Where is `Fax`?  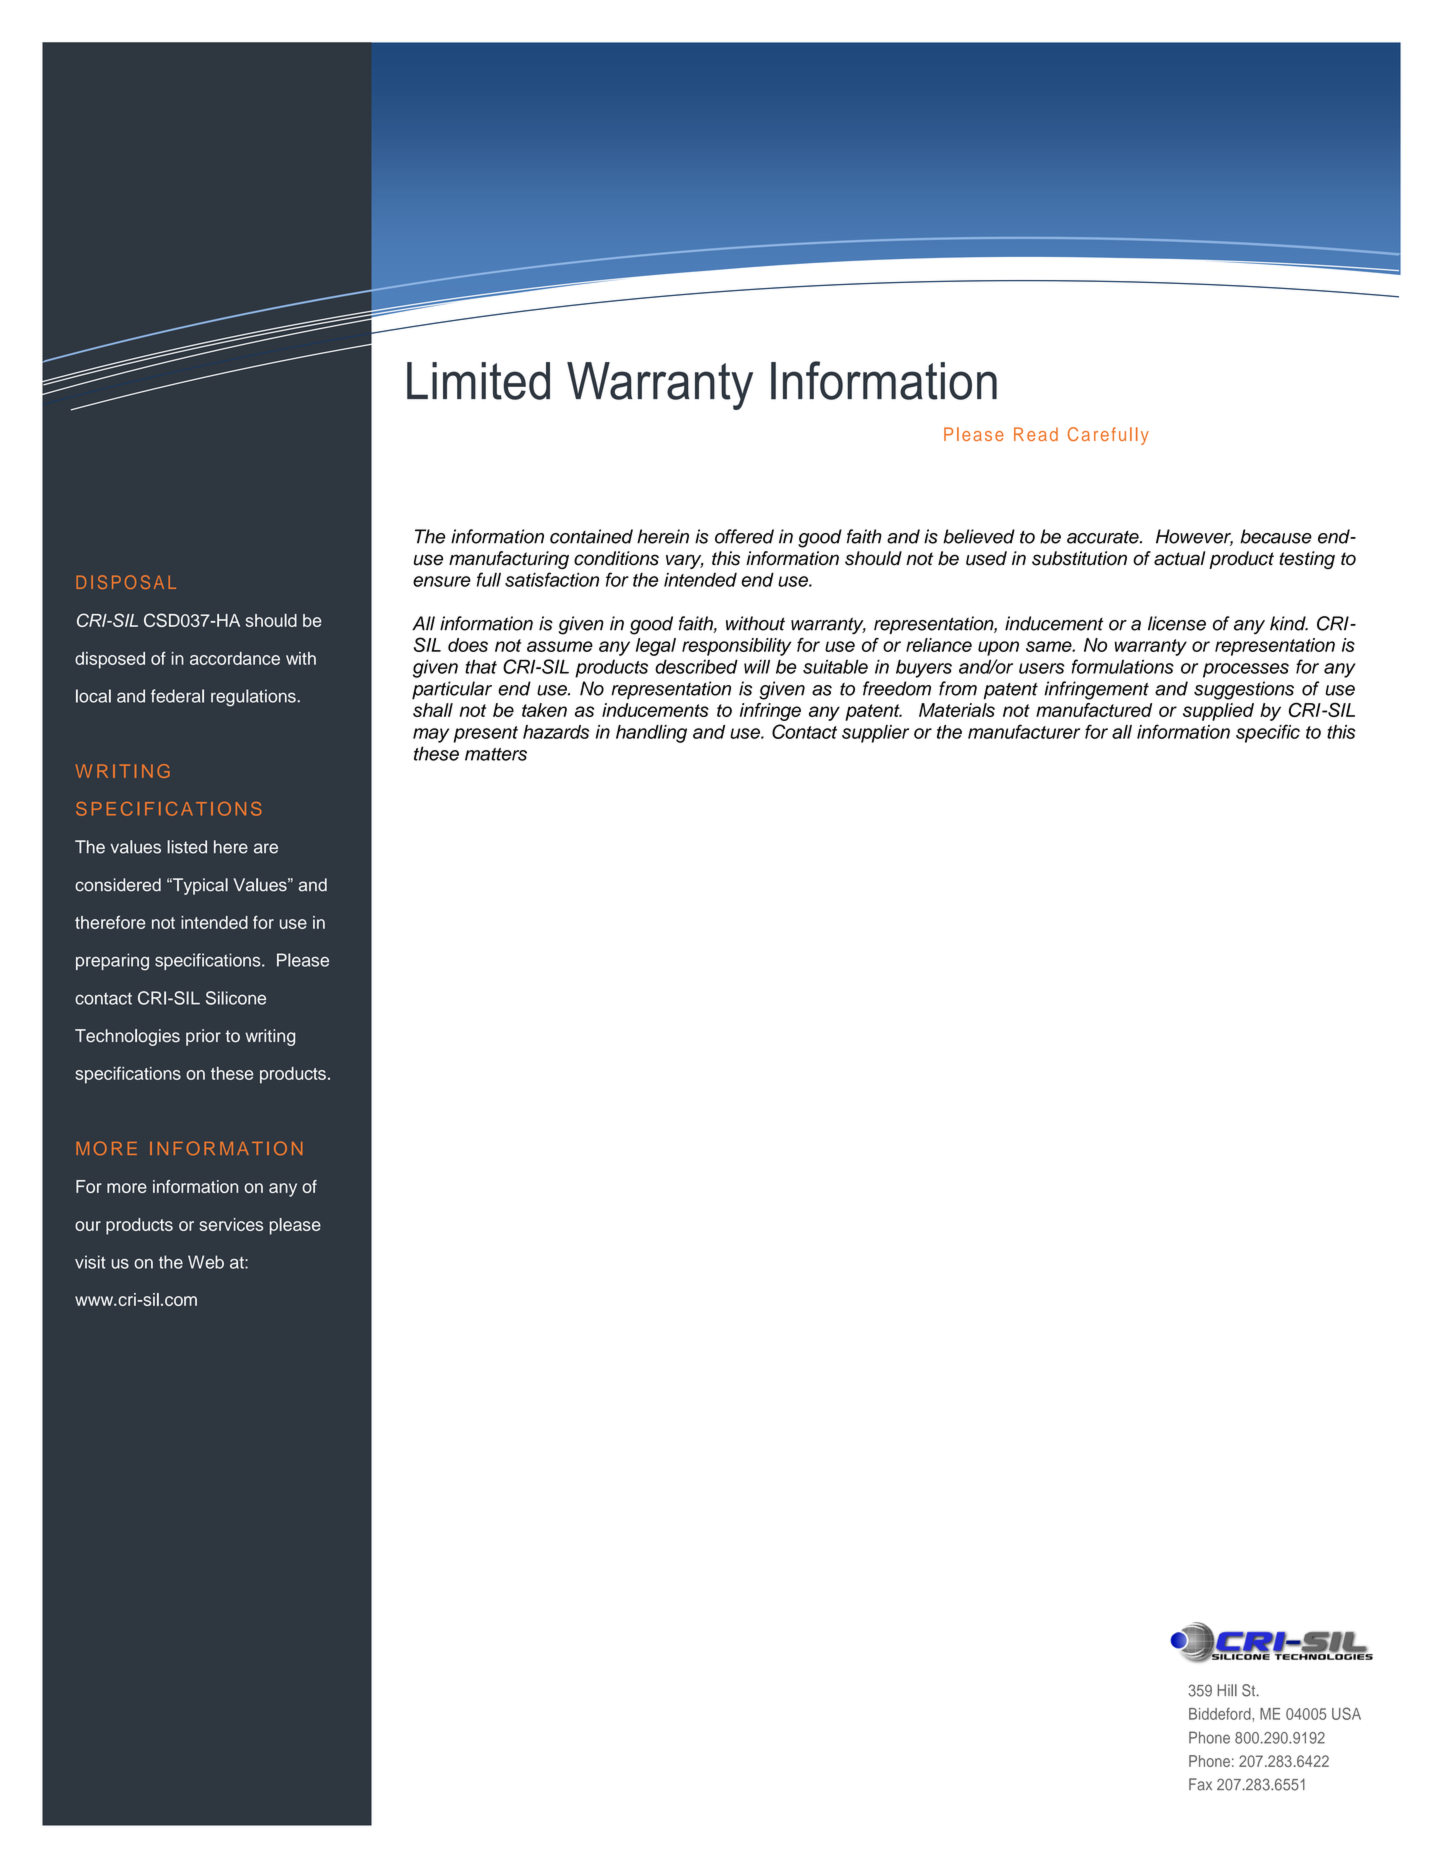 Fax is located at coordinates (1200, 1784).
